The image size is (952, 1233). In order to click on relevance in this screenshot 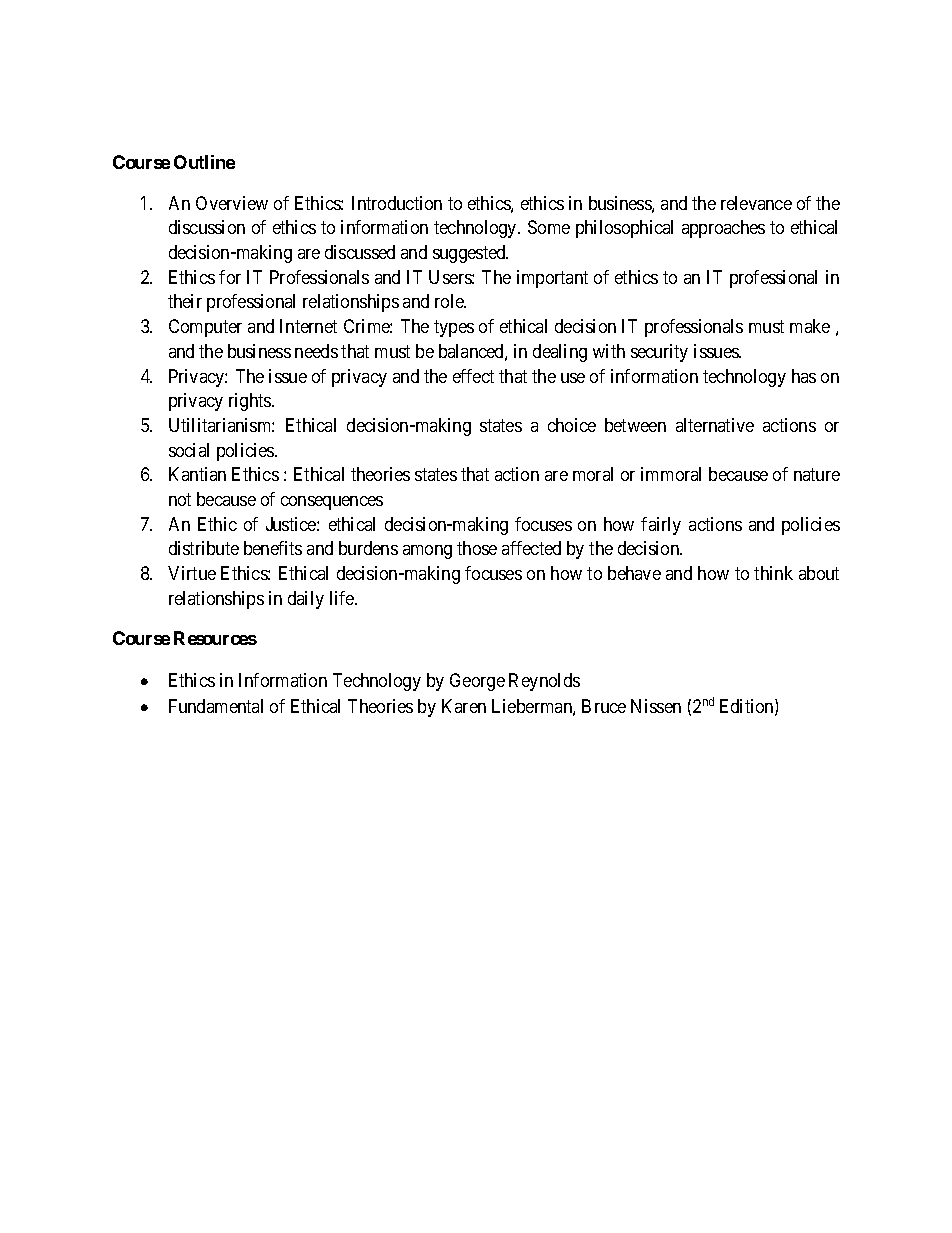, I will do `click(756, 203)`.
